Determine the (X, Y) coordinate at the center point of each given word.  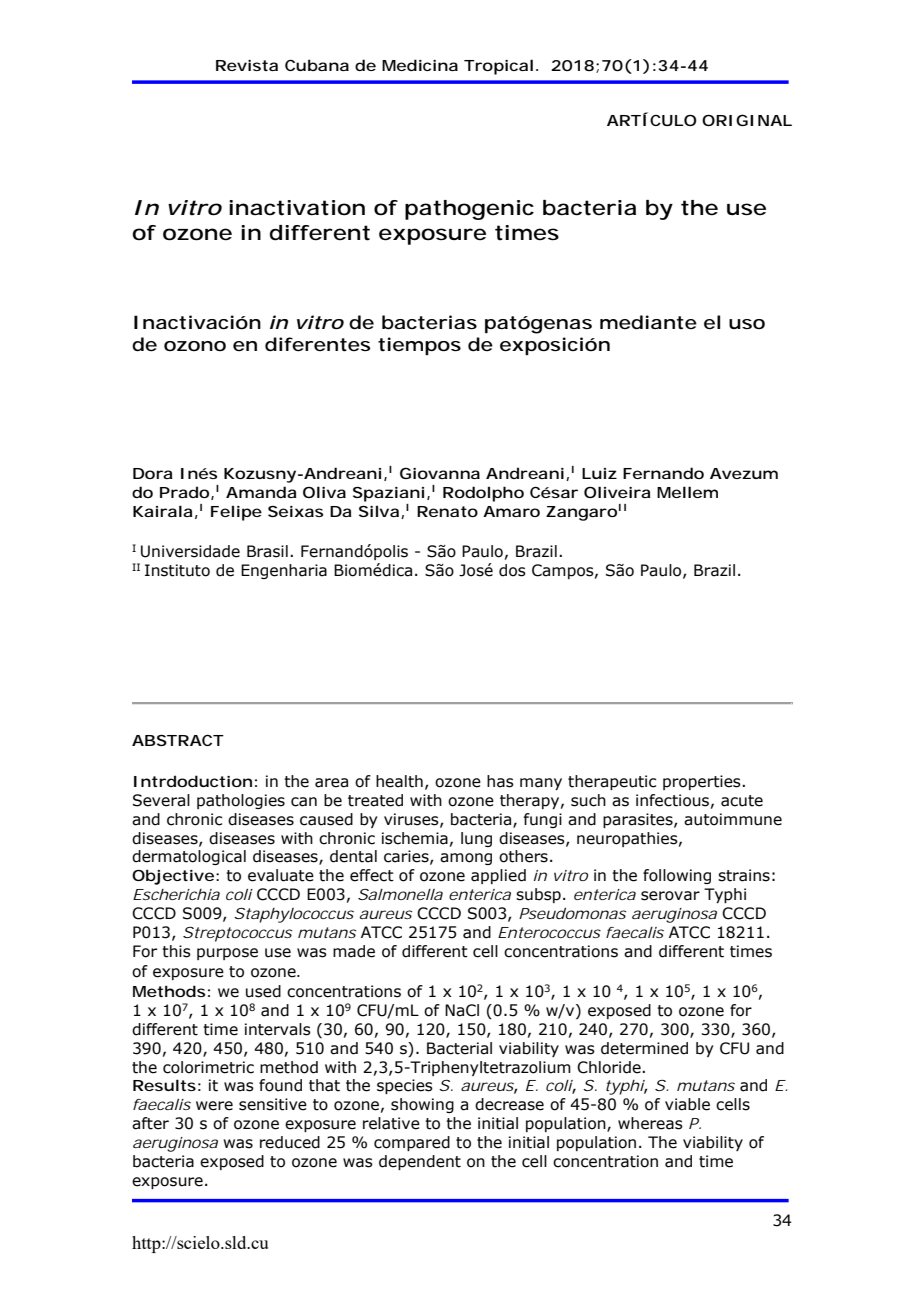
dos (512, 570)
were (214, 1106)
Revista (247, 65)
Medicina (420, 65)
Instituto (177, 570)
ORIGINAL (747, 120)
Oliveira (617, 492)
